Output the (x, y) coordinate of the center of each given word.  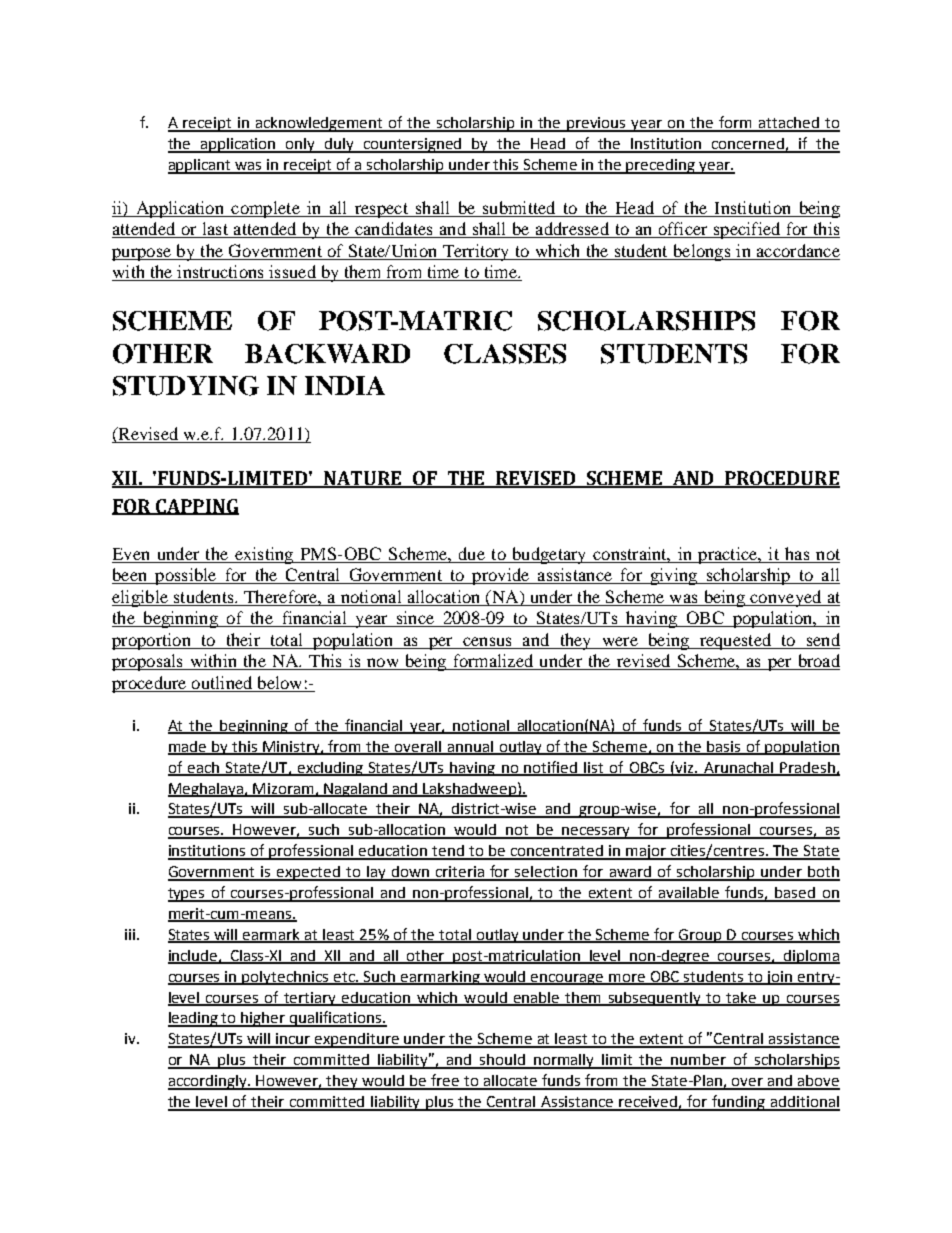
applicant (201, 166)
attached (789, 124)
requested (735, 641)
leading (194, 1019)
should (503, 1061)
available (689, 894)
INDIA (345, 385)
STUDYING (186, 386)
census (487, 641)
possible (186, 576)
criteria (460, 873)
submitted (519, 207)
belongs (702, 252)
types (187, 895)
